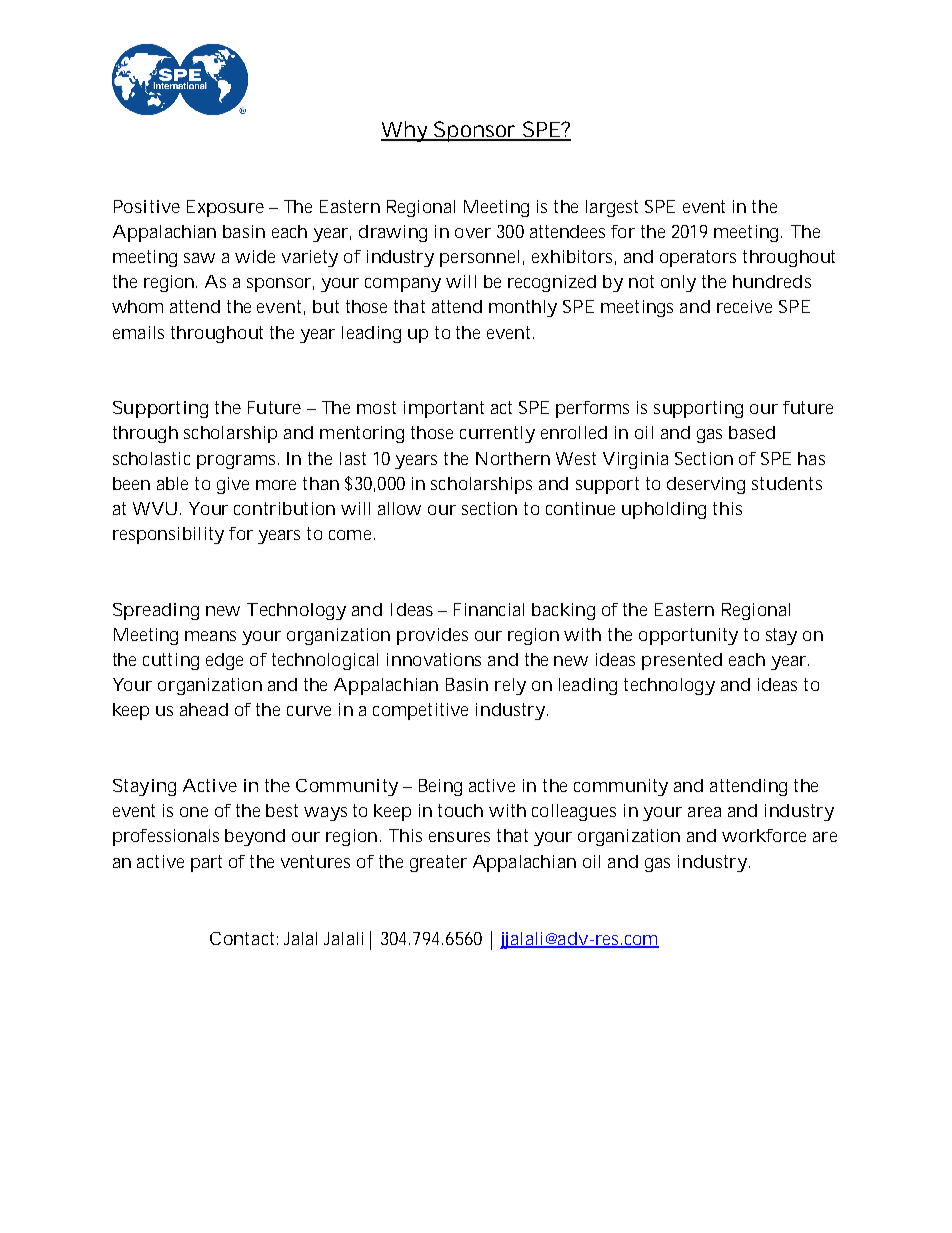 This screenshot has height=1233, width=952. I want to click on programs, so click(236, 462).
